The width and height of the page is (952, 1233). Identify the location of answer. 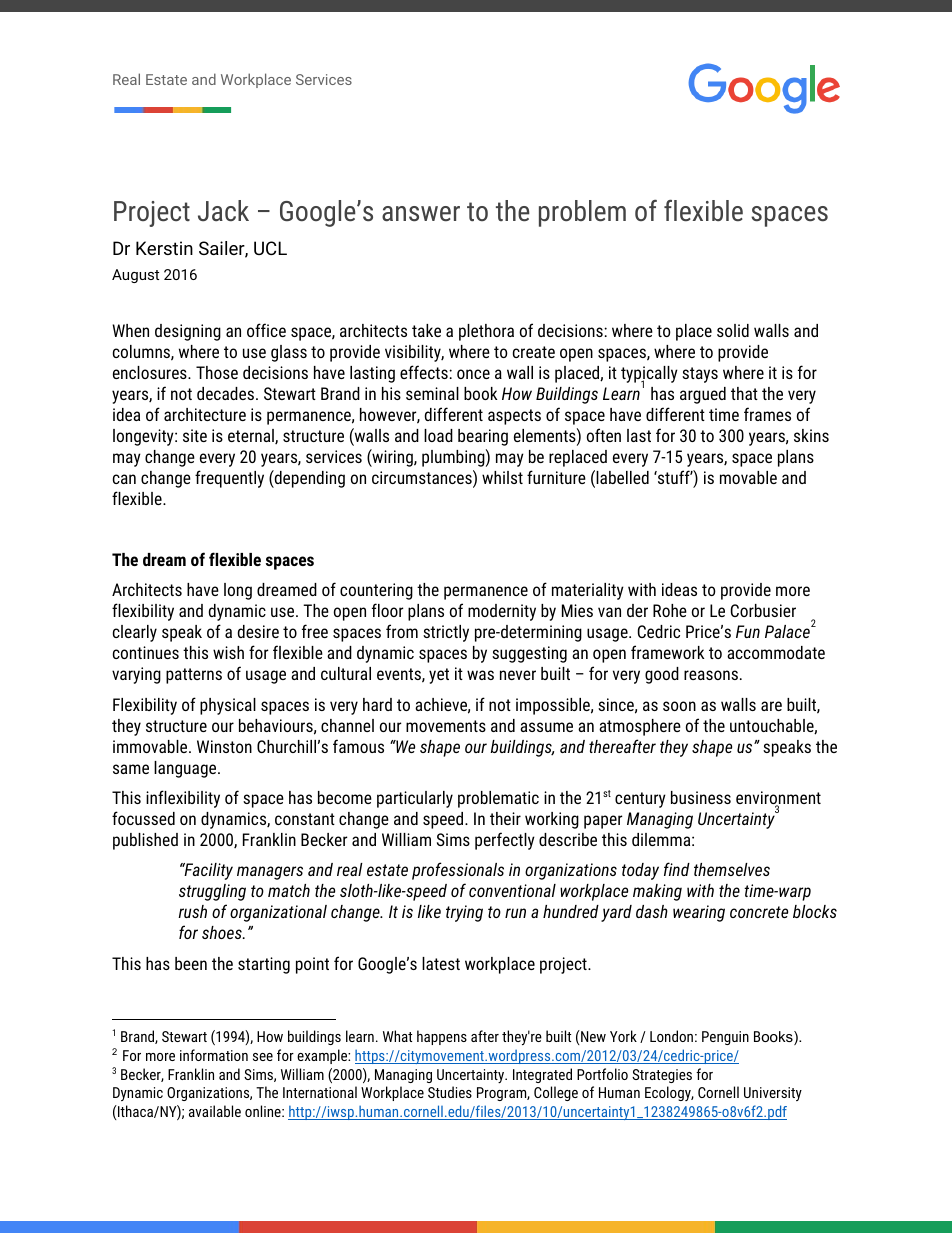
(421, 214).
